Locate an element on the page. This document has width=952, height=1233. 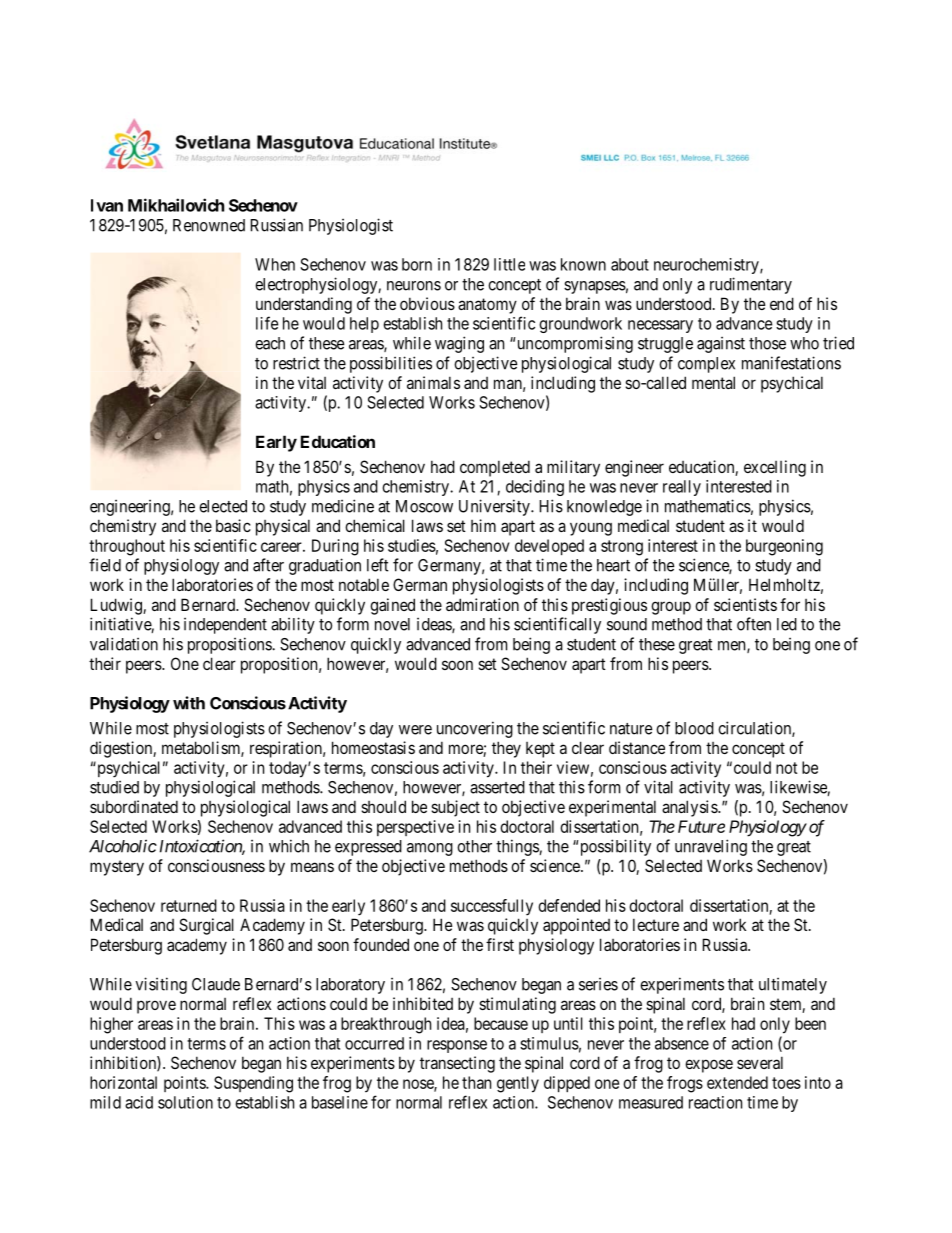
rudimentary is located at coordinates (751, 285).
